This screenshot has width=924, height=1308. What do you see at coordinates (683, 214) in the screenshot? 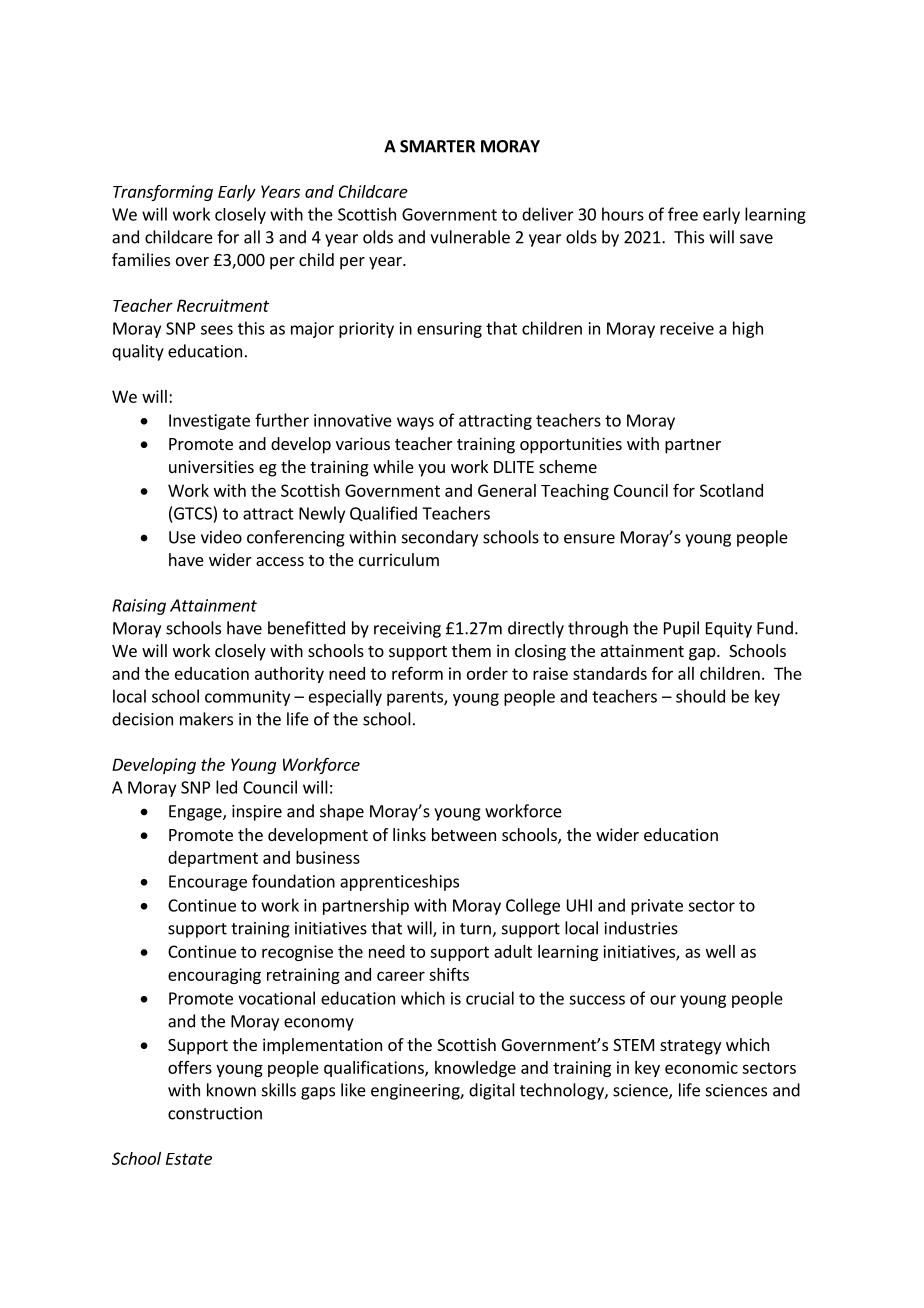
I see `free` at bounding box center [683, 214].
